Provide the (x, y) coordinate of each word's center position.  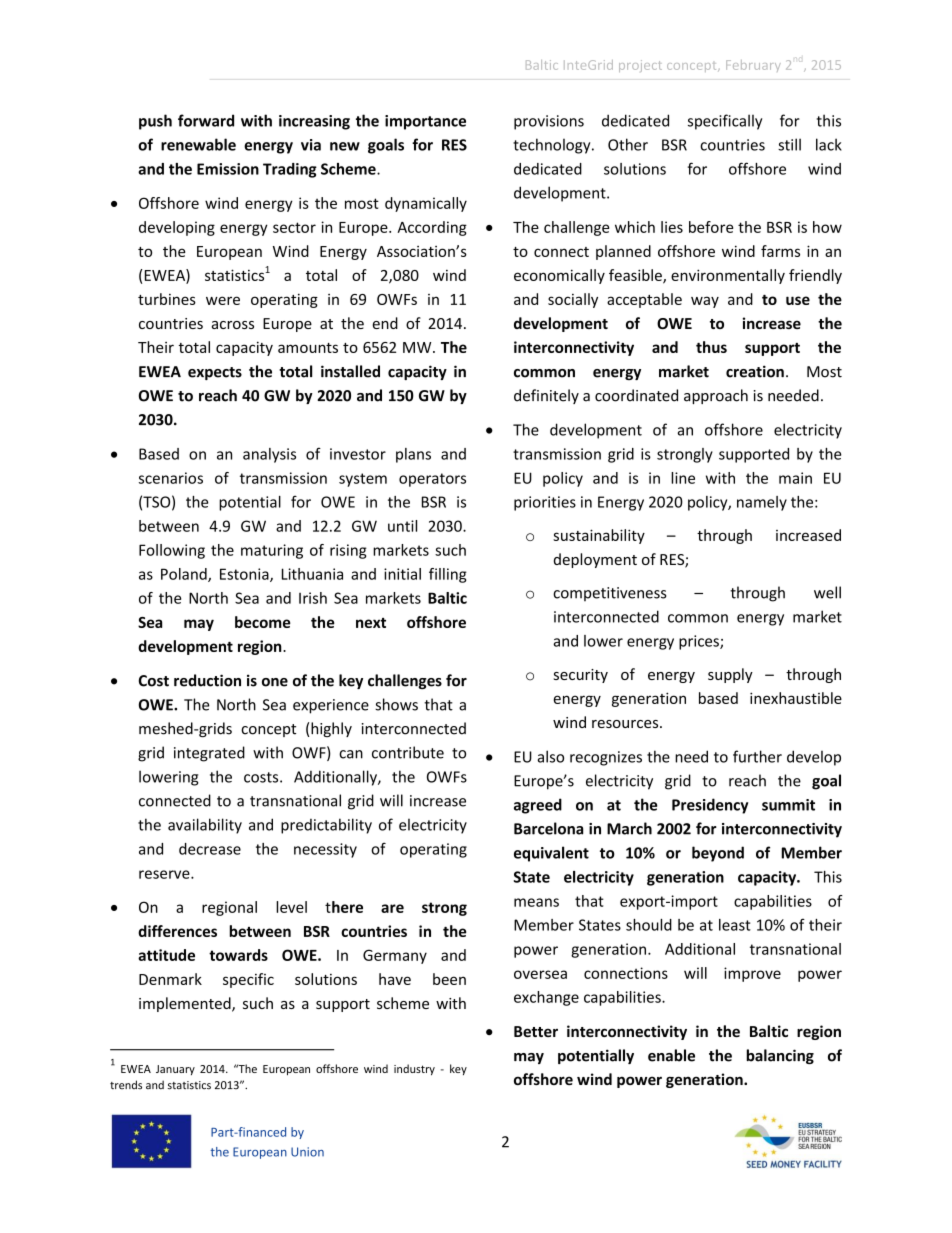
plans (413, 455)
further (757, 756)
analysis (269, 455)
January (175, 1070)
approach (716, 396)
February (753, 66)
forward (206, 120)
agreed (538, 806)
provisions (549, 122)
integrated (209, 754)
